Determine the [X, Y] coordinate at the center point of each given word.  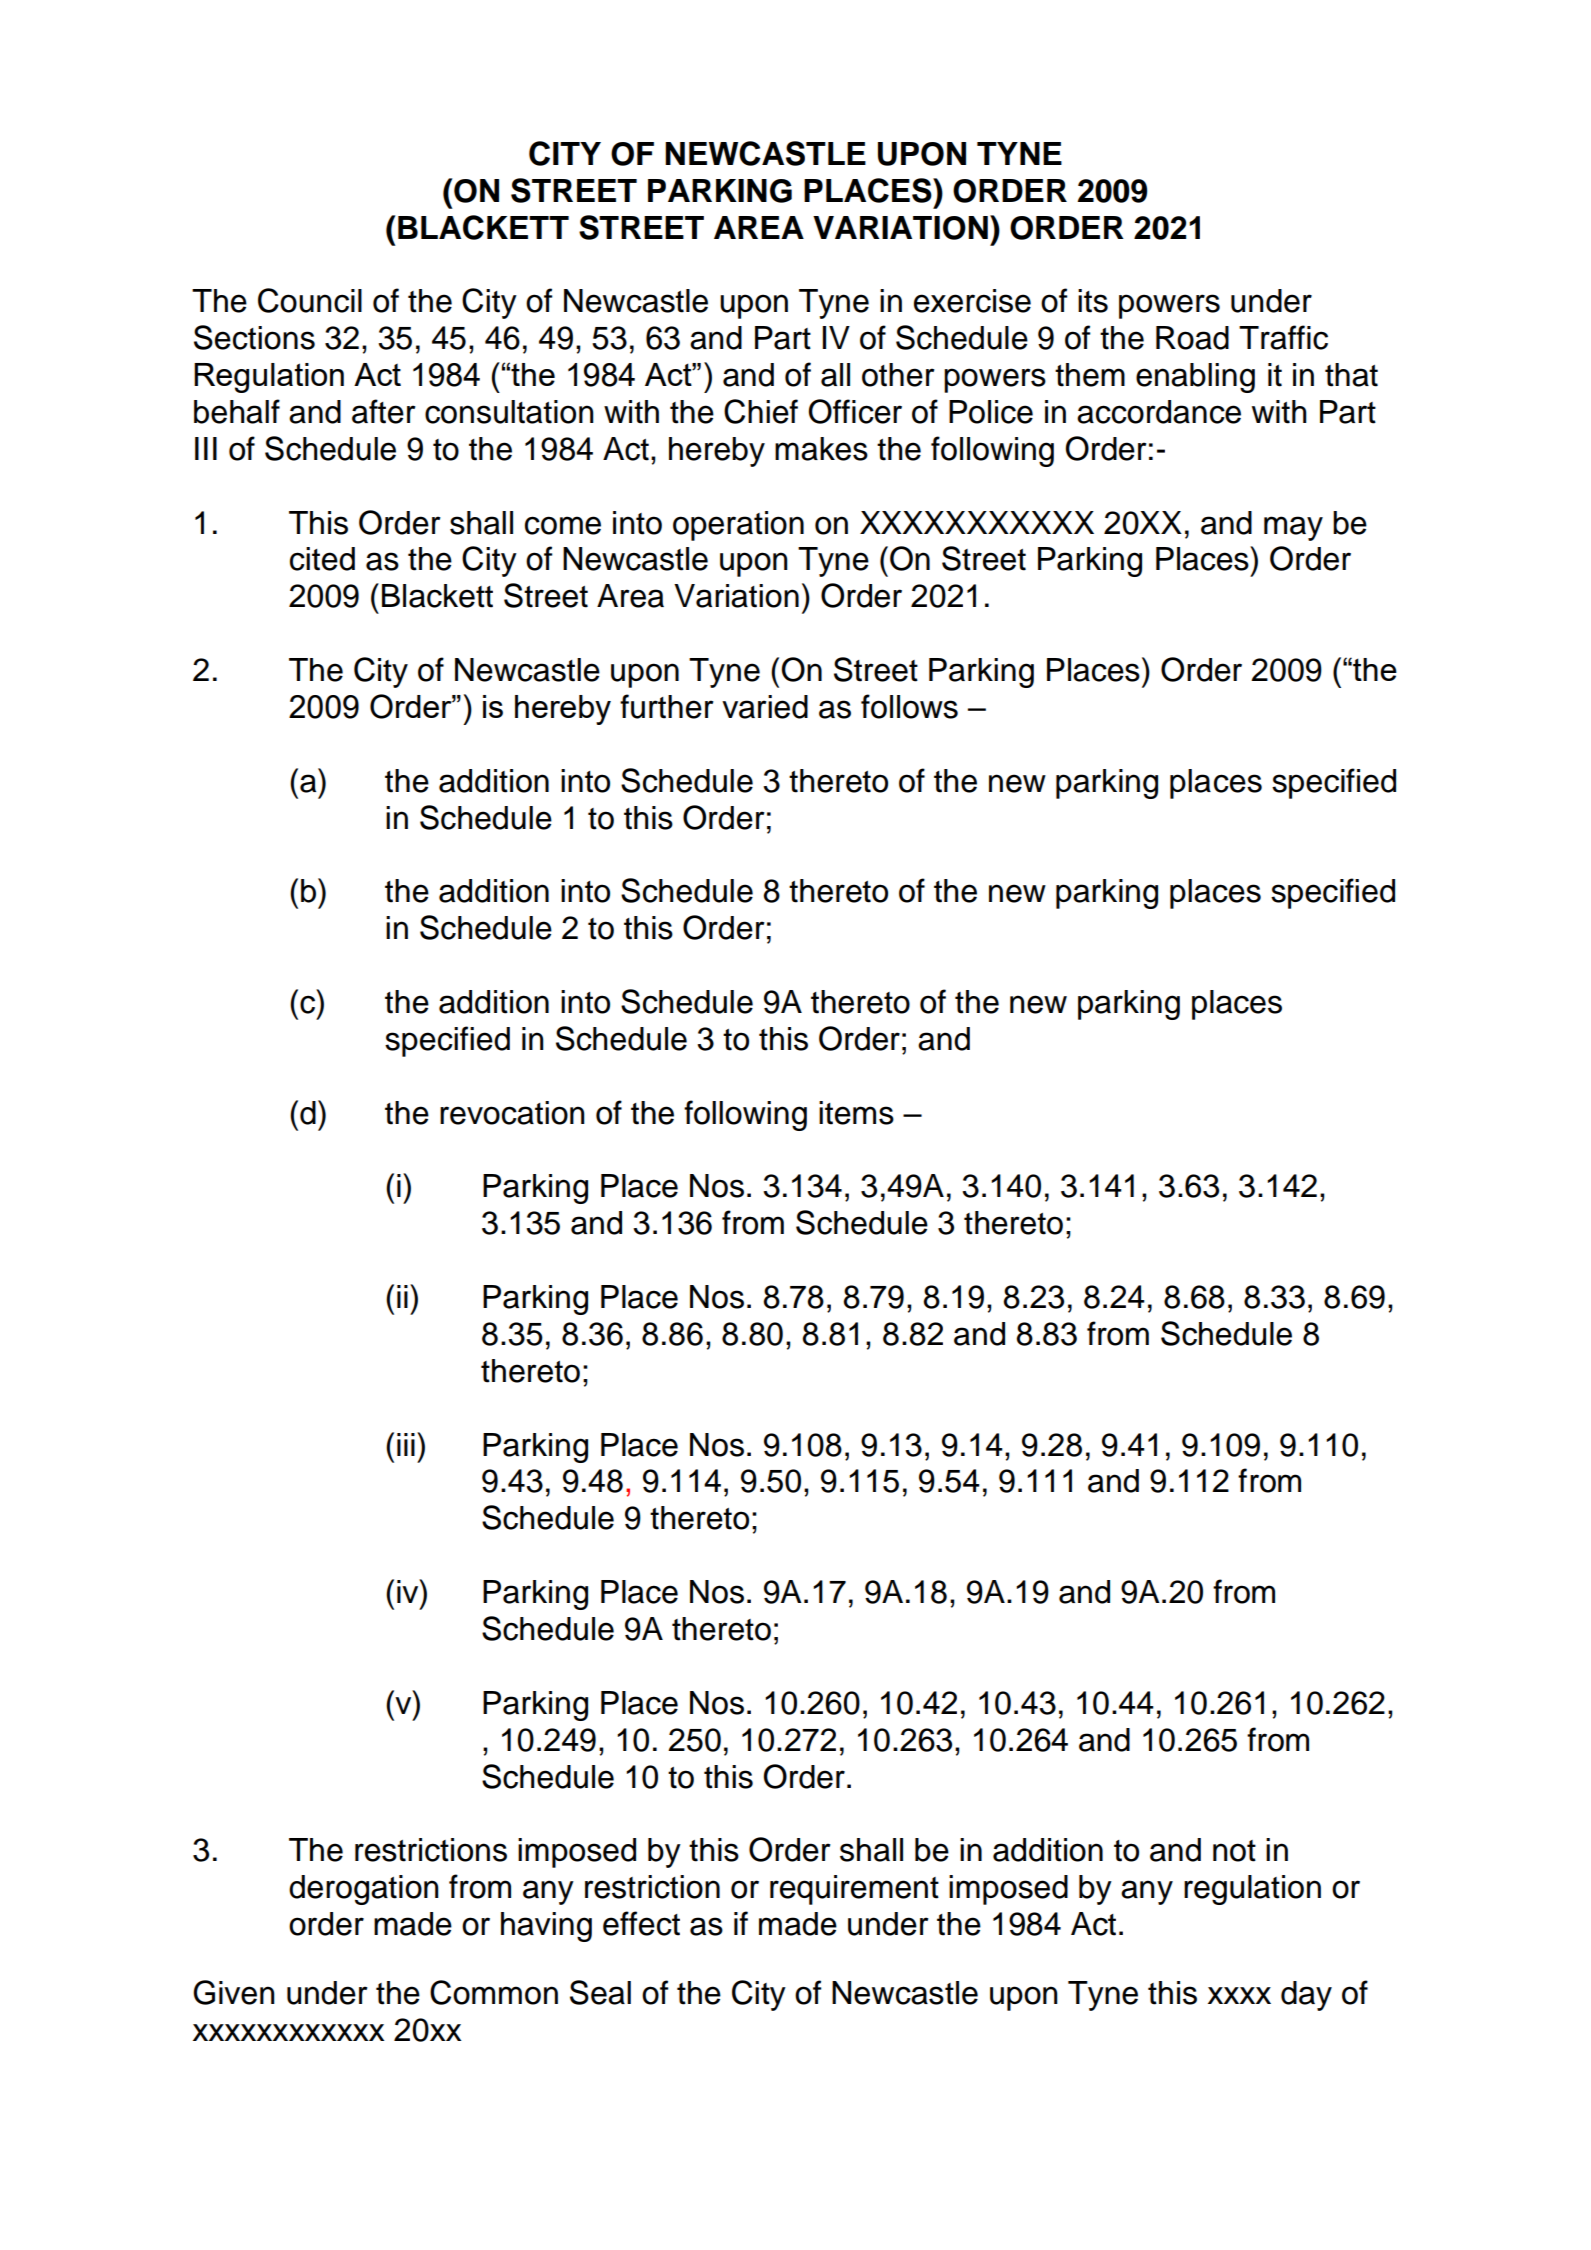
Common [494, 1992]
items [856, 1113]
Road [1192, 338]
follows [909, 706]
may [1293, 528]
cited [322, 559]
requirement [854, 1890]
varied [765, 707]
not [1234, 1851]
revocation [512, 1113]
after [384, 411]
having [546, 1927]
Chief [761, 411]
